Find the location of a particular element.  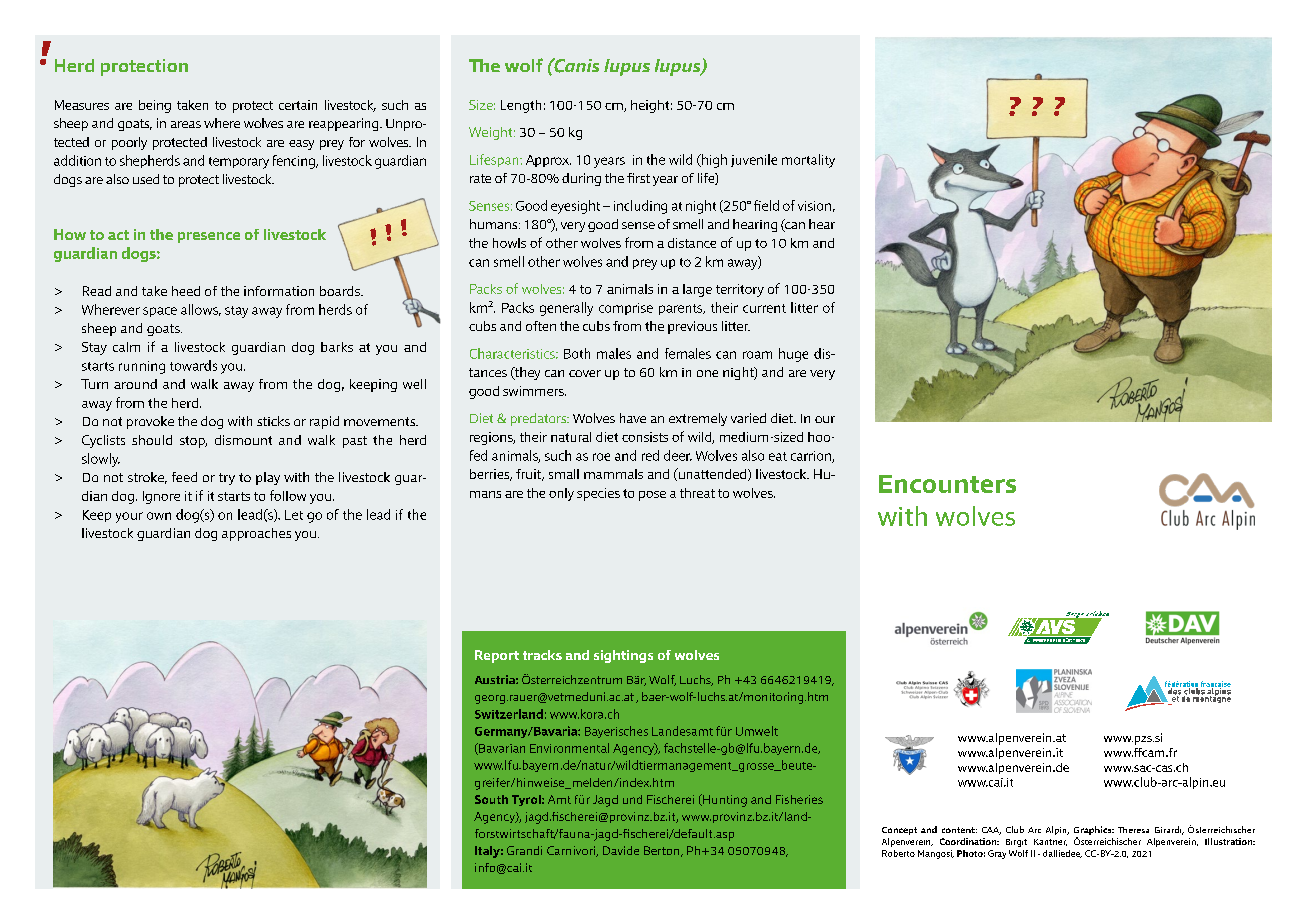

mortality is located at coordinates (808, 161).
